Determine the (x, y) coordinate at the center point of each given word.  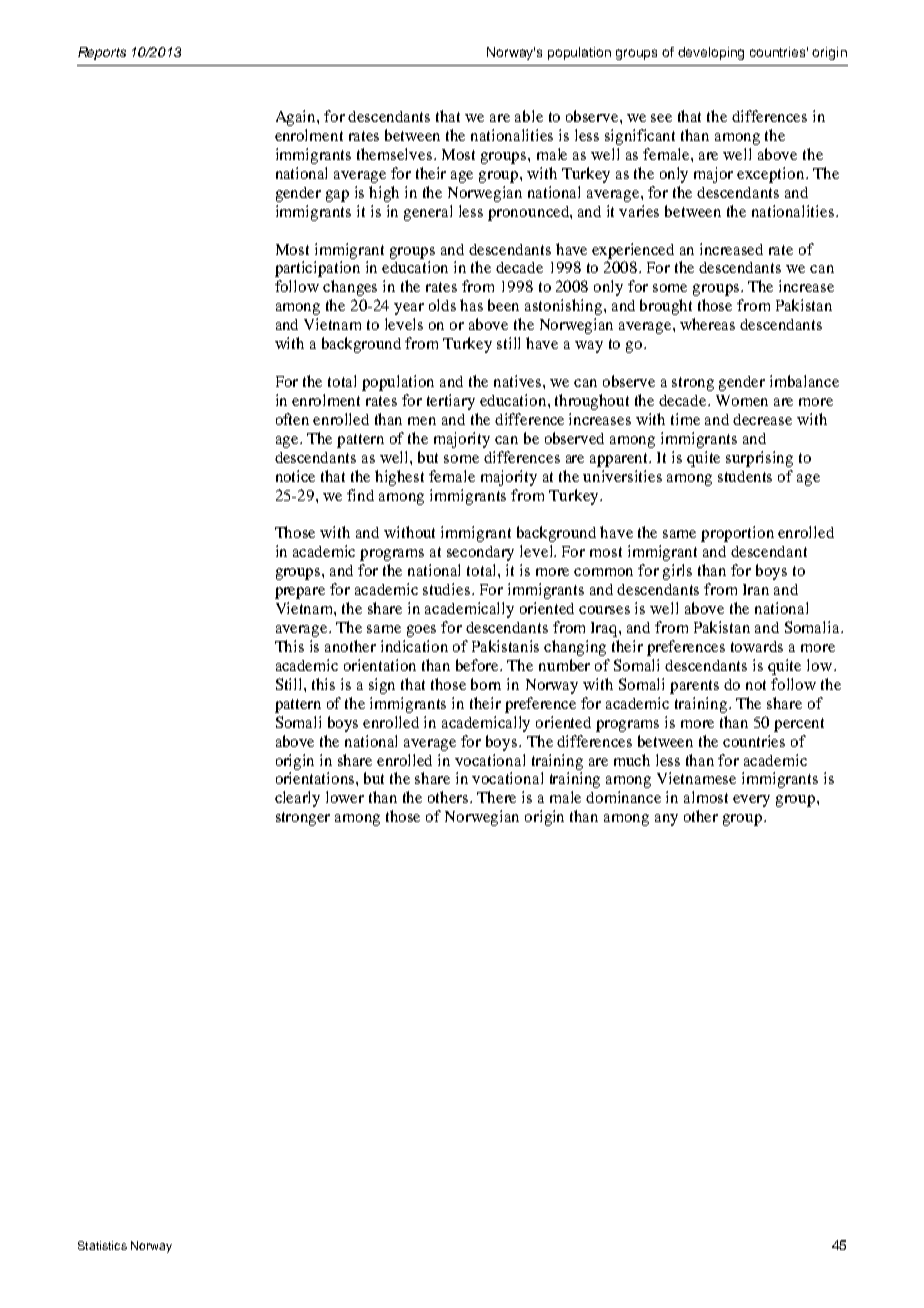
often (292, 419)
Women (742, 400)
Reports (102, 53)
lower (345, 797)
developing (711, 53)
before (479, 665)
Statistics (102, 1245)
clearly (297, 799)
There (496, 797)
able (529, 116)
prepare (300, 593)
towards (757, 646)
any (666, 820)
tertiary (451, 402)
